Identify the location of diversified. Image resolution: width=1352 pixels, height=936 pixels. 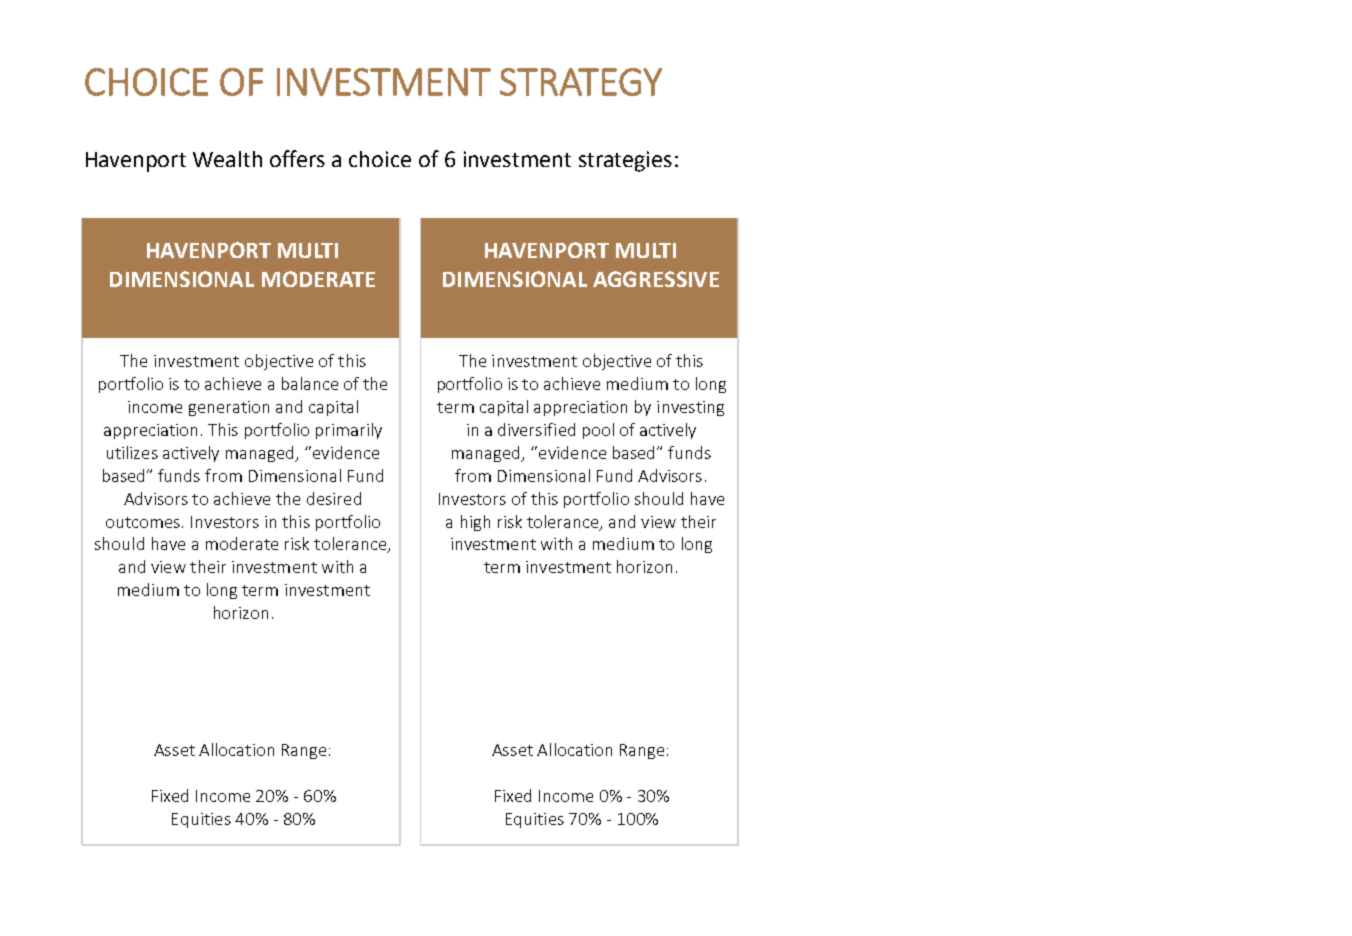
(536, 429).
